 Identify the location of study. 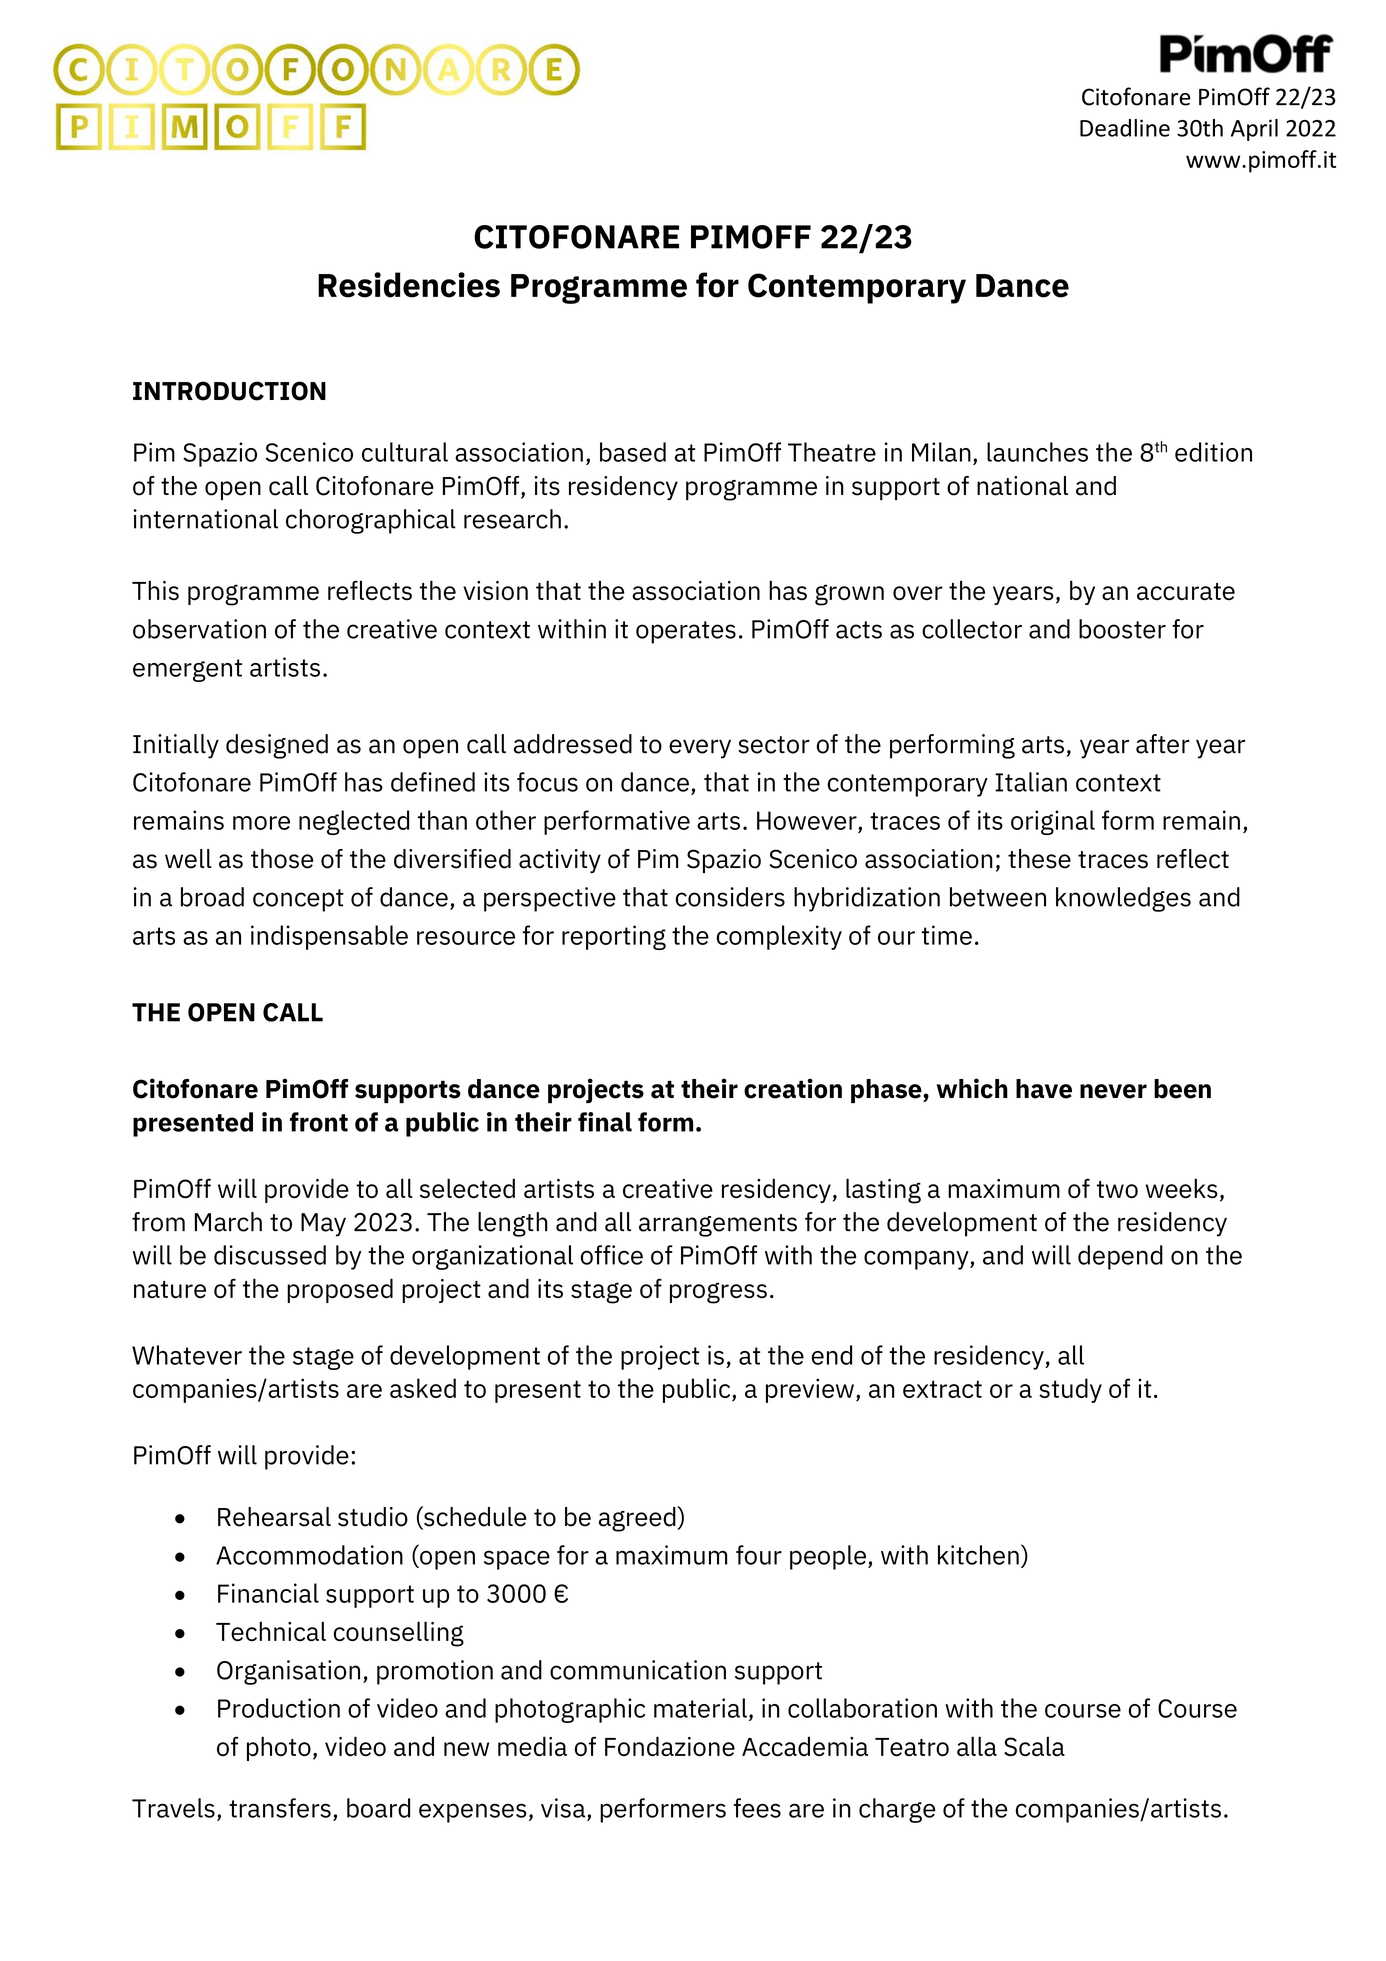
(1070, 1390).
